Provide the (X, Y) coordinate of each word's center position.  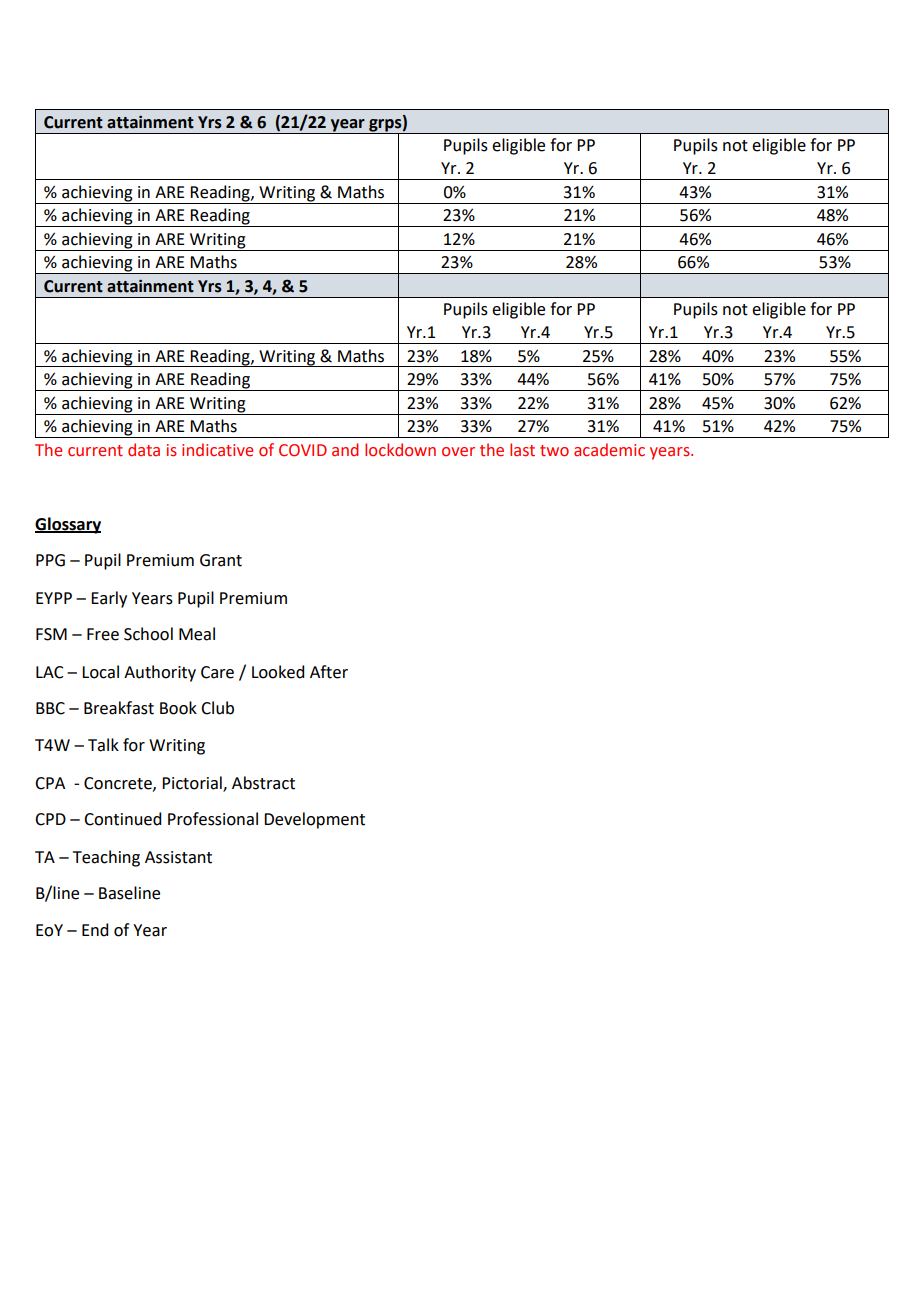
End (95, 930)
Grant (221, 560)
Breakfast (119, 708)
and (345, 450)
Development (314, 820)
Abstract (263, 783)
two (554, 451)
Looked (278, 672)
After (329, 672)
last (522, 450)
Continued (122, 819)
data (144, 450)
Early (109, 599)
